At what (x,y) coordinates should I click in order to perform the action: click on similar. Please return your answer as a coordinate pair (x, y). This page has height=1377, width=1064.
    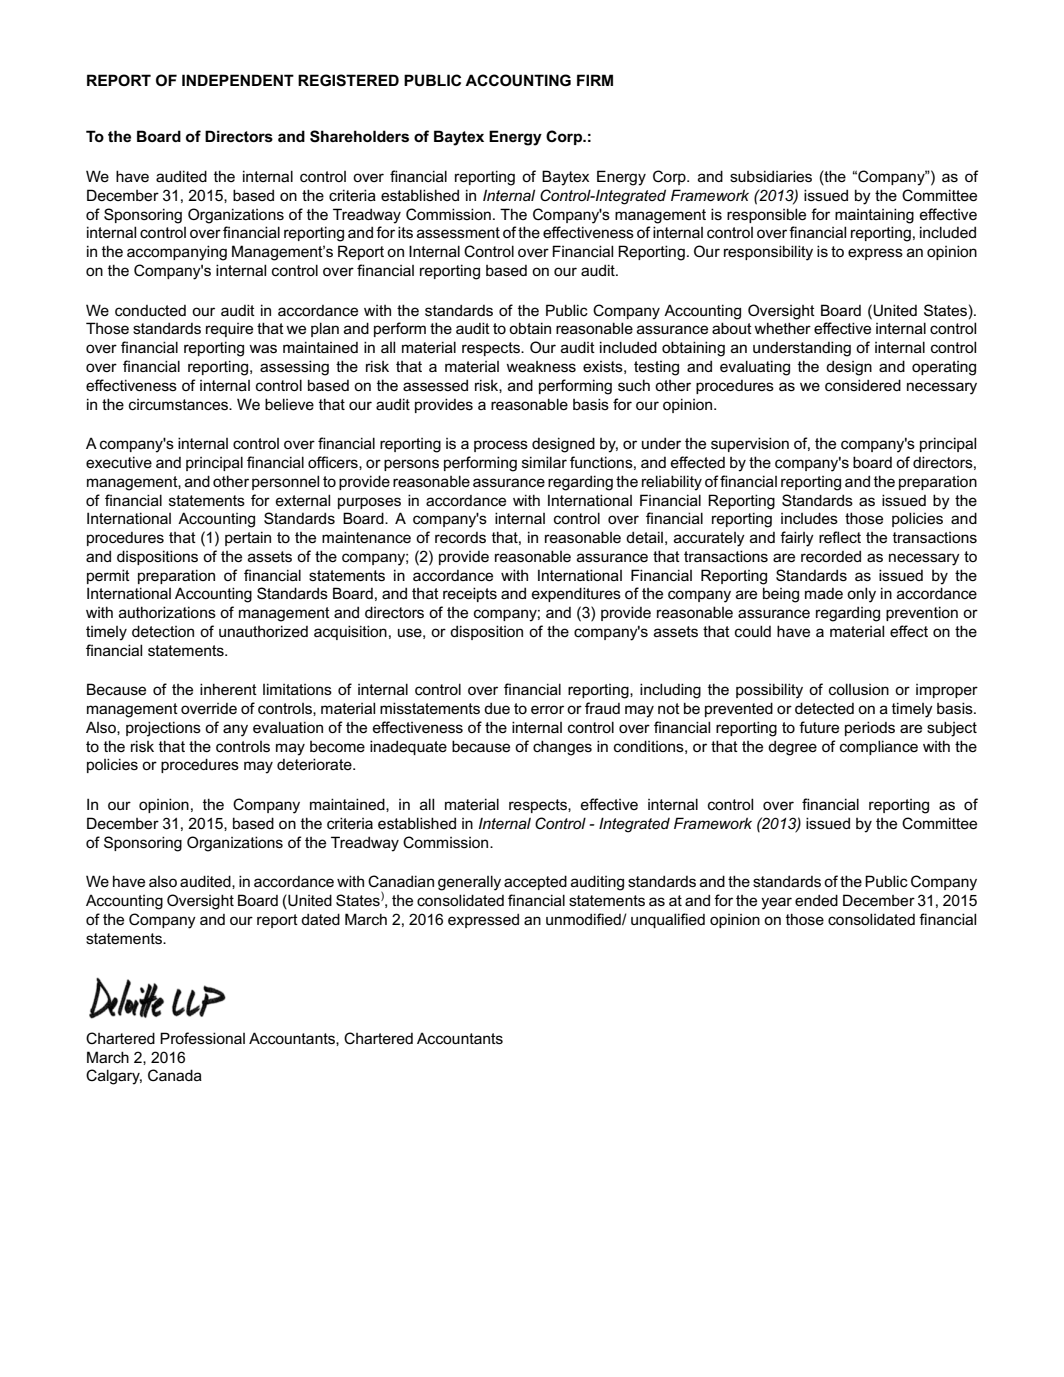
    Looking at the image, I should click on (544, 462).
